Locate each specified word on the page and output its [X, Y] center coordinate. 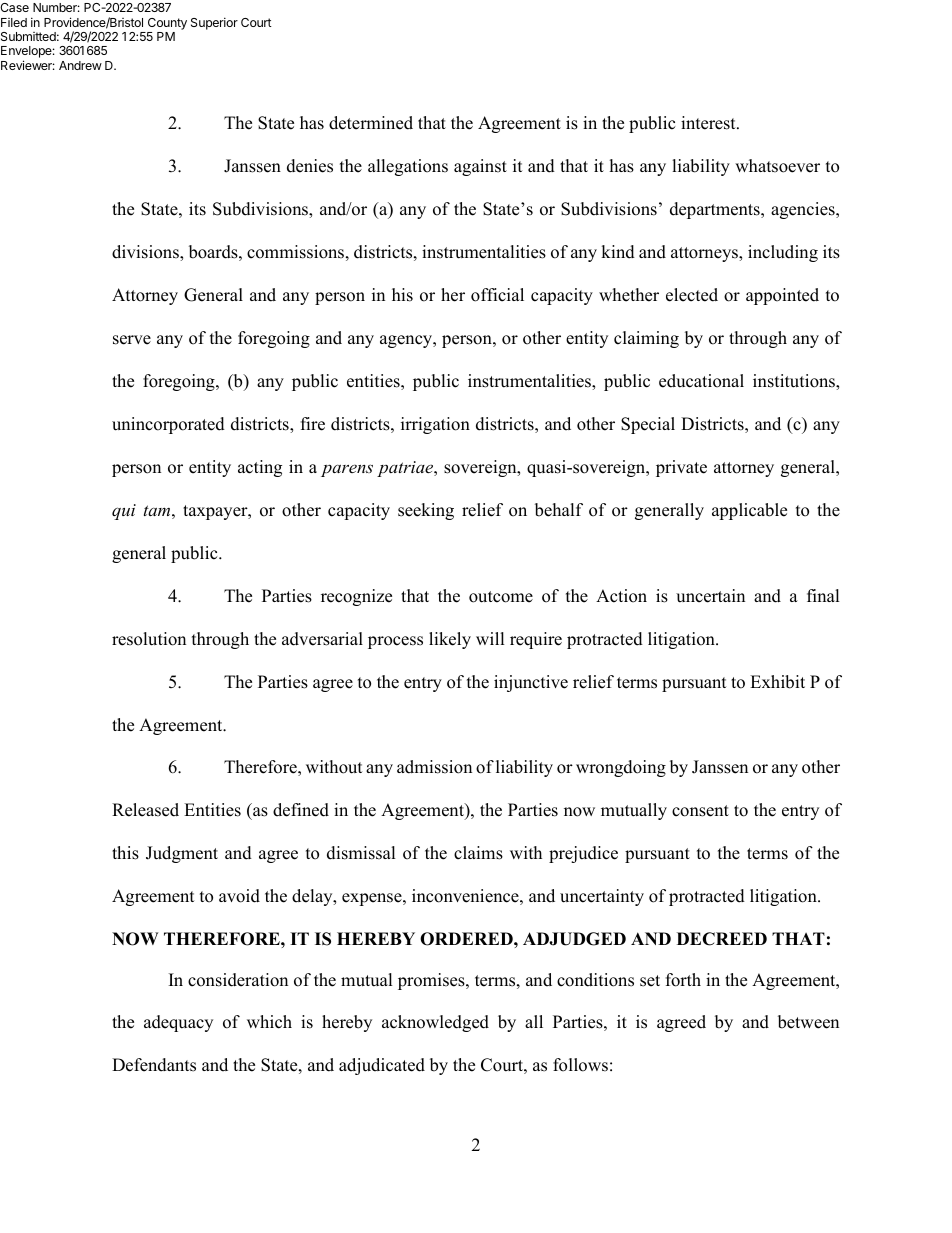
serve [132, 340]
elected [692, 295]
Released [145, 810]
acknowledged [435, 1023]
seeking [426, 511]
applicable [749, 511]
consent [700, 811]
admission [434, 767]
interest [709, 123]
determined [371, 123]
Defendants [154, 1065]
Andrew [80, 65]
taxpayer [216, 512]
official [497, 295]
